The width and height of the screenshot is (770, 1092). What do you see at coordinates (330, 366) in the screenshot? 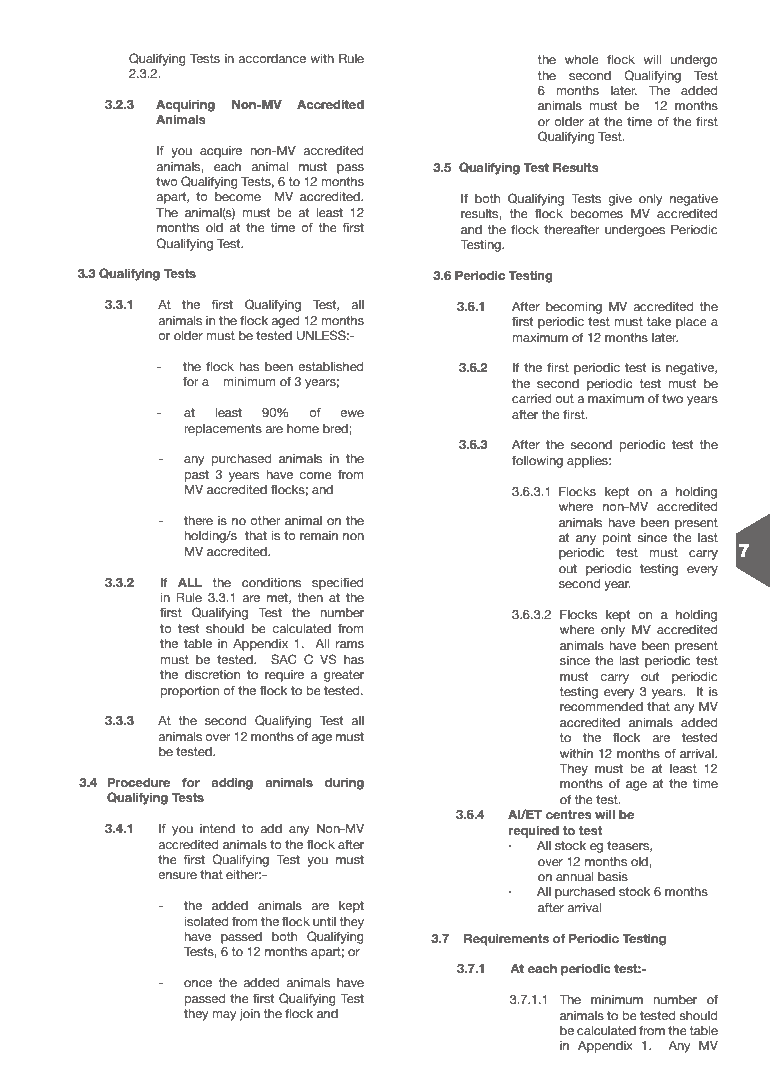
I see `established` at bounding box center [330, 366].
